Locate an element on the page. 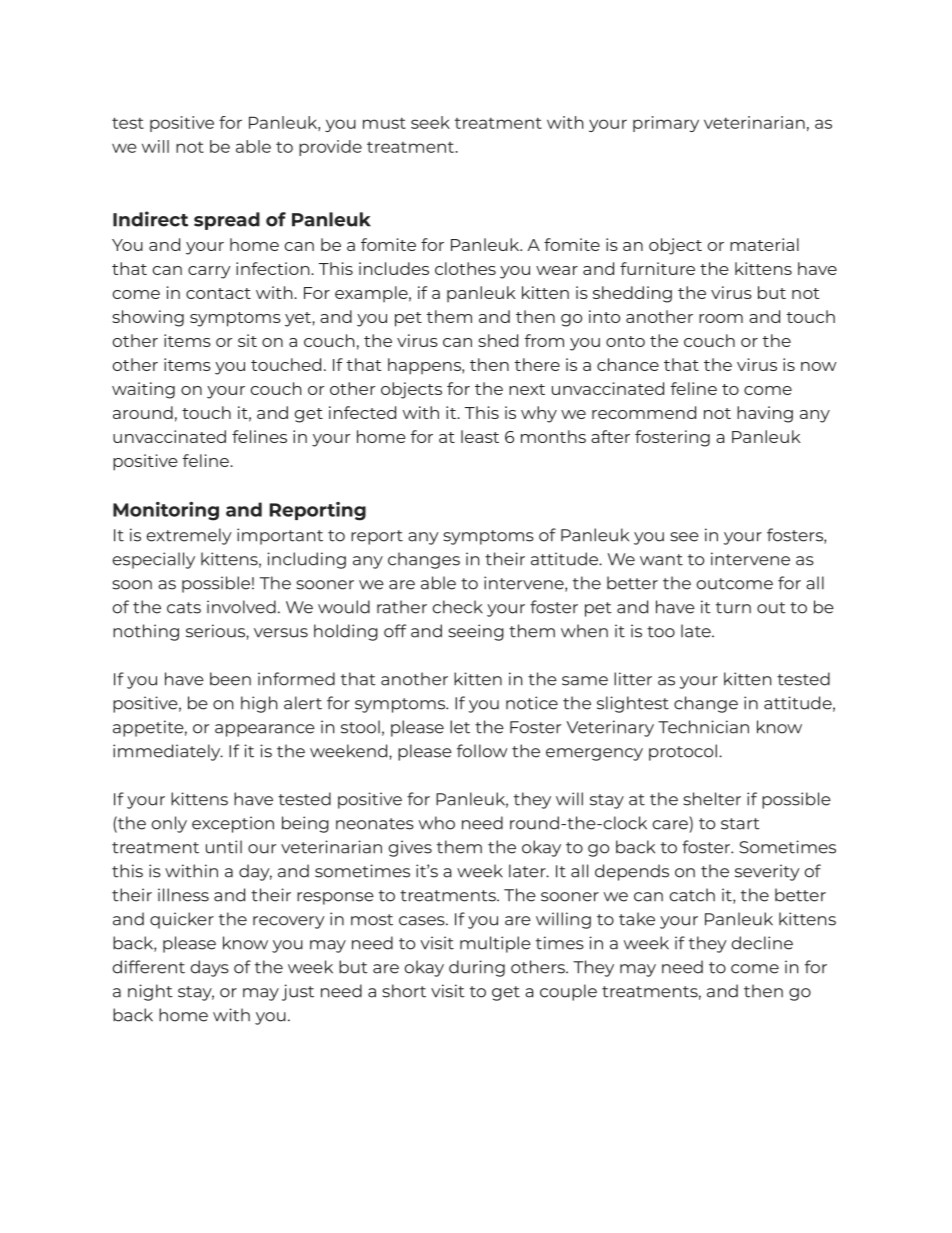  want is located at coordinates (661, 560).
